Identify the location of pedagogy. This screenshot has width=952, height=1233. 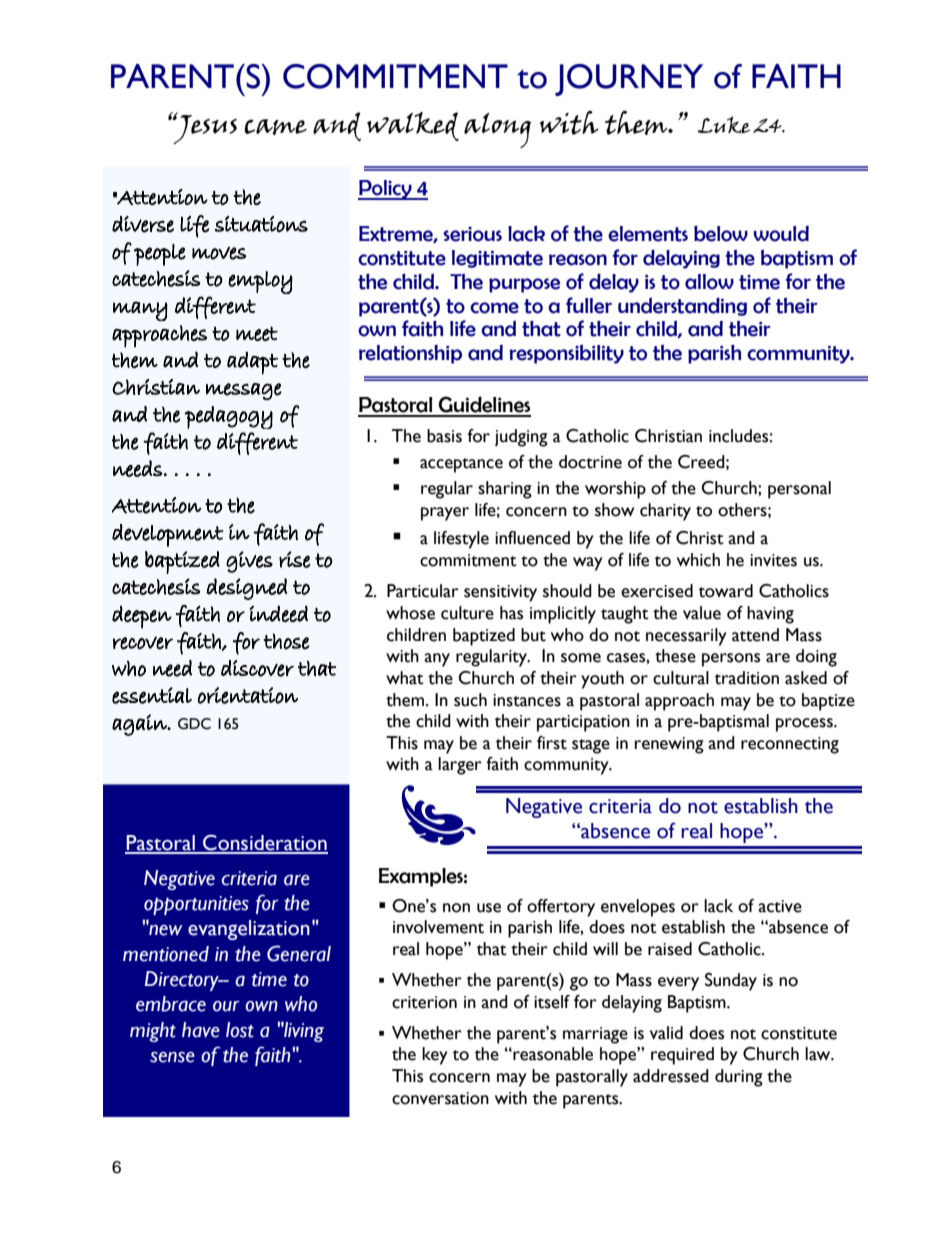
(229, 417).
